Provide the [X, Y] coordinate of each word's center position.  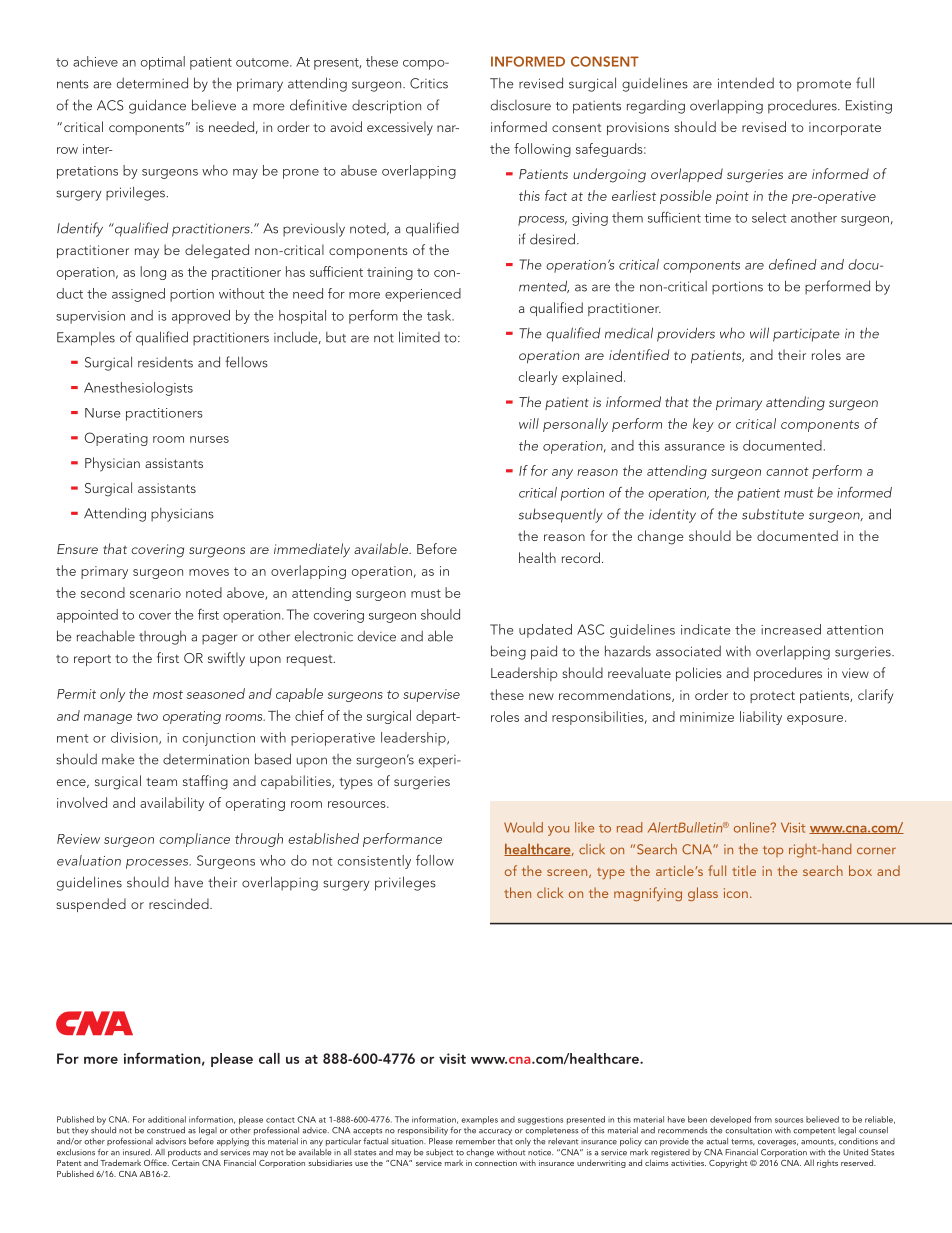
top [773, 851]
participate [806, 335]
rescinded [180, 903]
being [508, 652]
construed [166, 1130]
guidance [157, 106]
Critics [429, 83]
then [517, 892]
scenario [155, 593]
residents [165, 362]
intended [746, 83]
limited [419, 337]
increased [791, 629]
